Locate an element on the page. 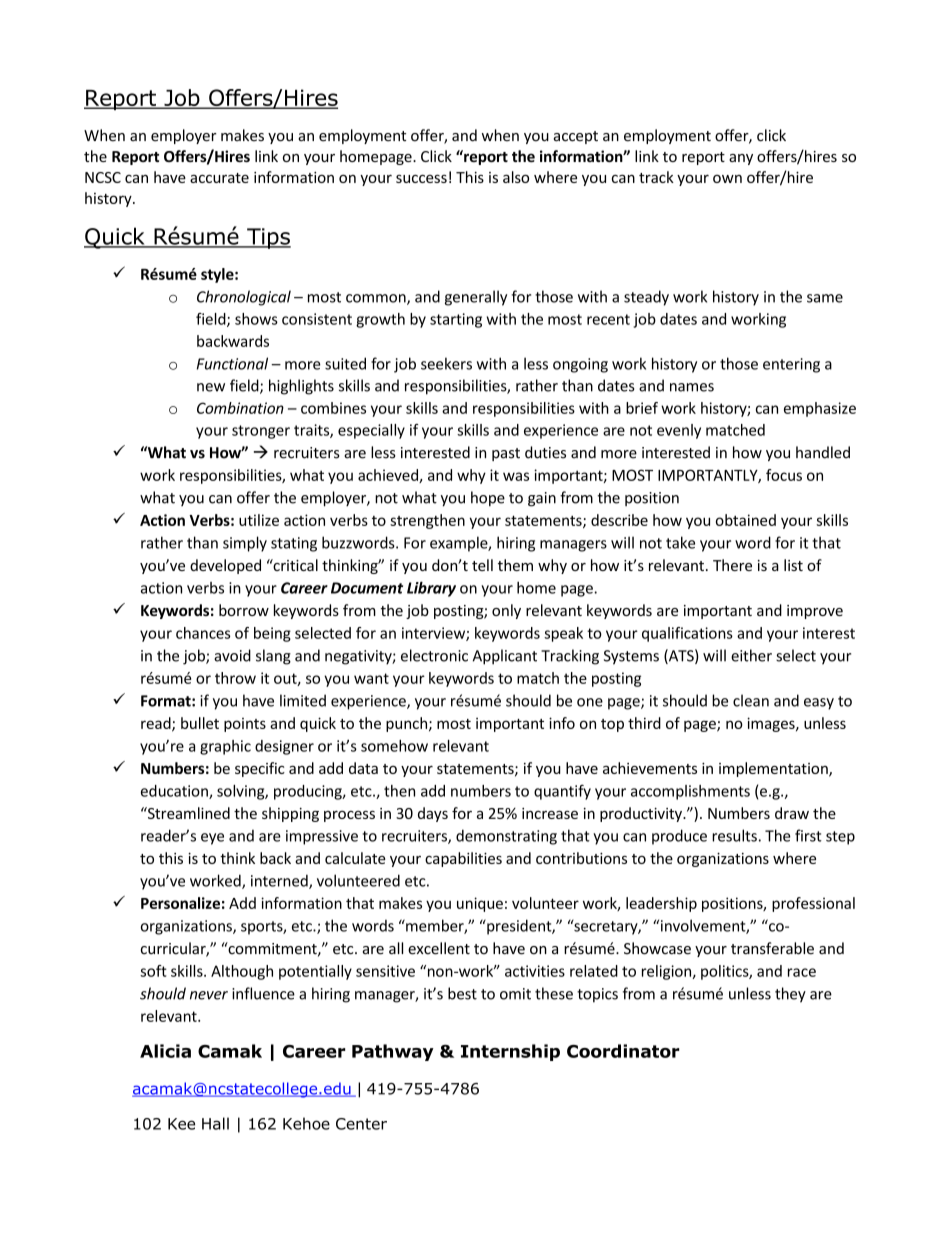  only is located at coordinates (506, 611).
